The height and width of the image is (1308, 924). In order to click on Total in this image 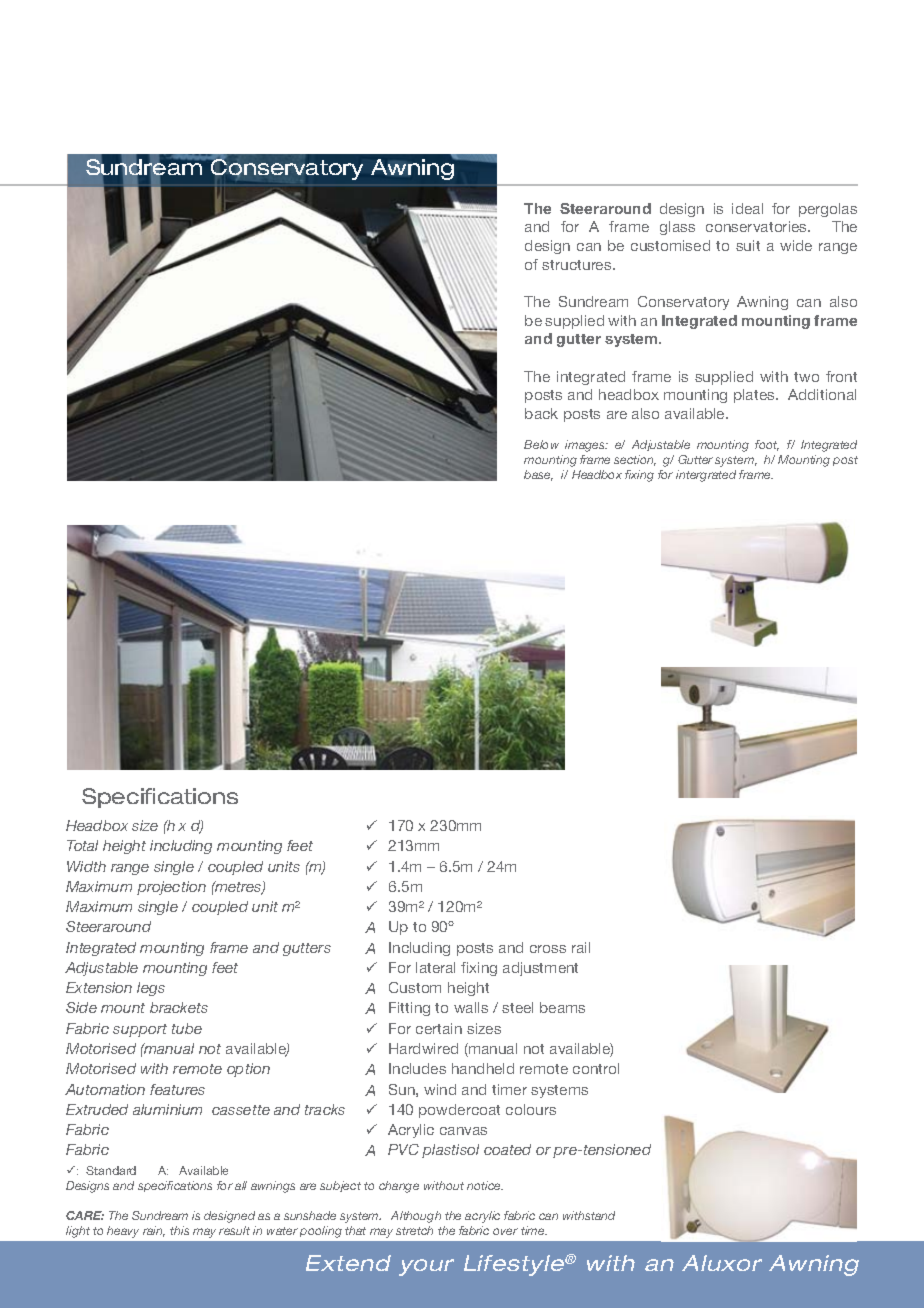, I will do `click(82, 845)`.
